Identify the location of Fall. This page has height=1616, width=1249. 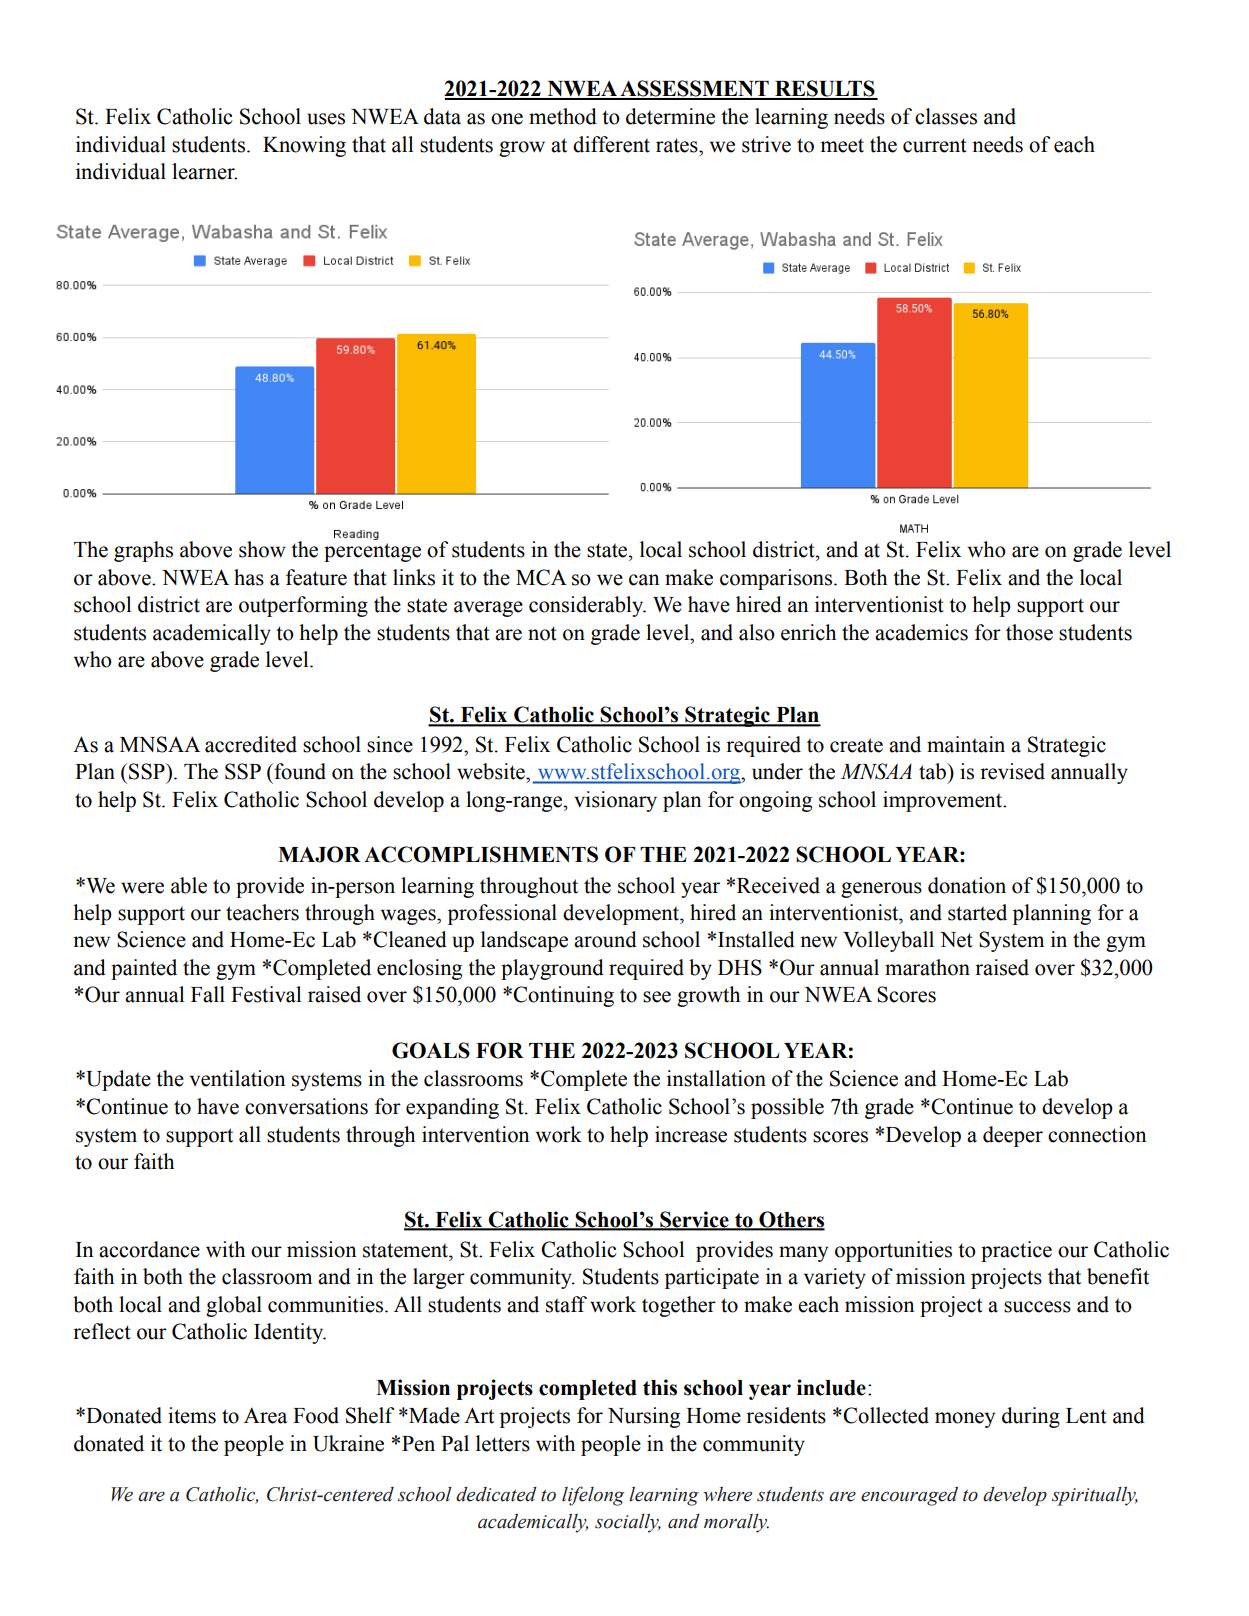
(208, 994).
